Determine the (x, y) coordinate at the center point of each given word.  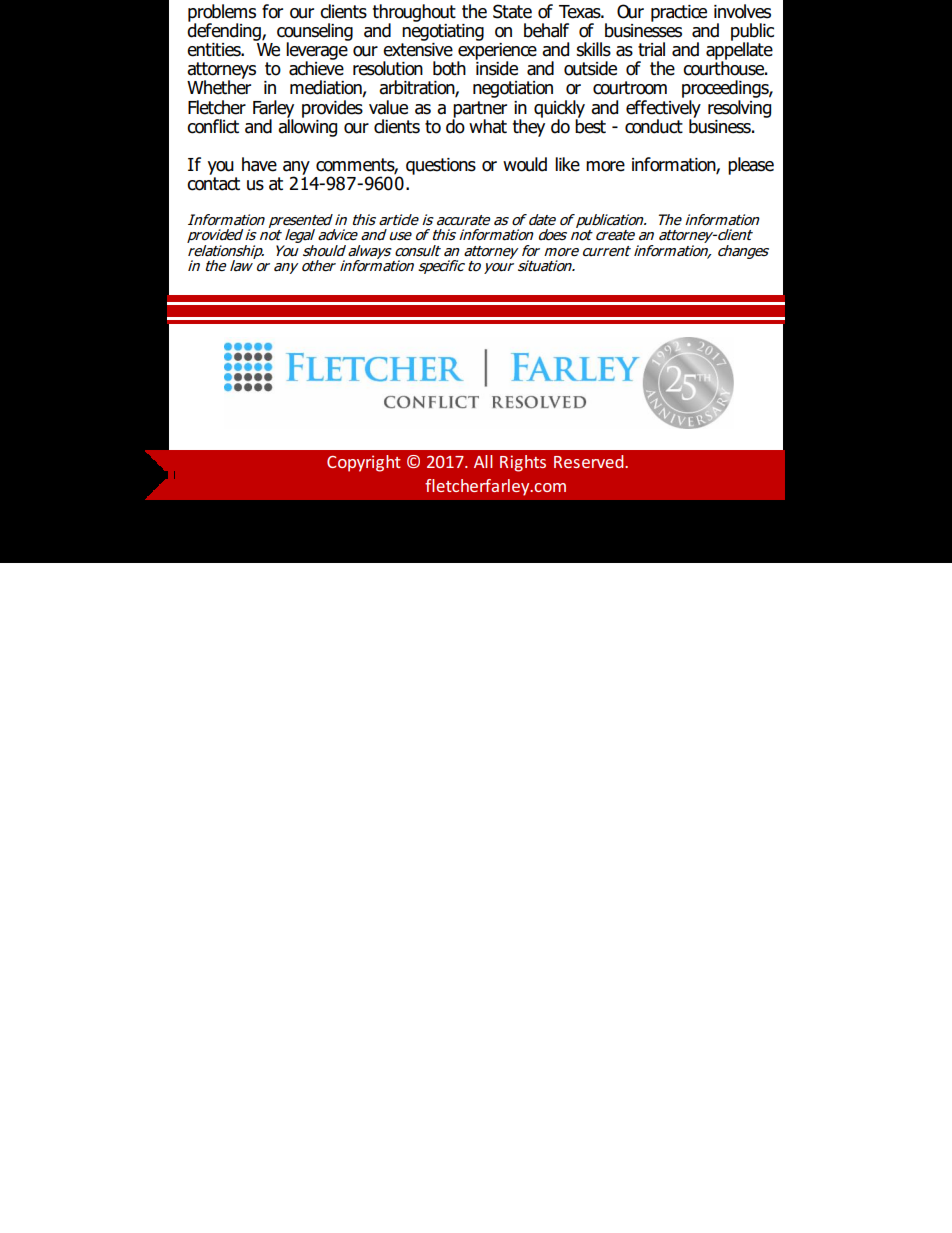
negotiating (443, 31)
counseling (315, 33)
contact (213, 184)
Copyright (364, 463)
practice (679, 13)
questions (441, 166)
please (751, 166)
